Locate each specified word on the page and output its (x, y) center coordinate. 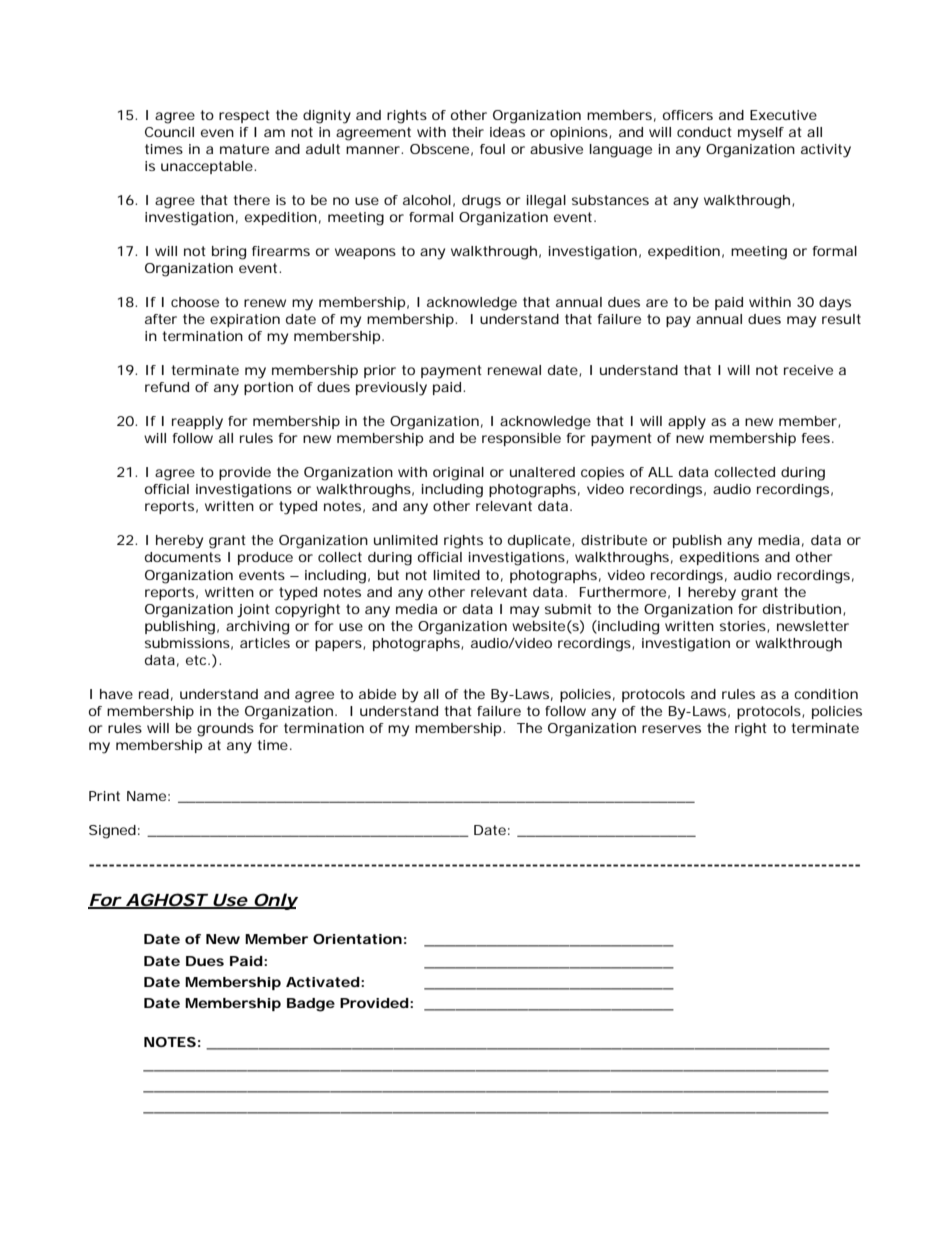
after (161, 319)
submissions (189, 644)
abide (377, 694)
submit (568, 609)
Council (169, 132)
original (458, 474)
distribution (804, 610)
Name (148, 796)
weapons (365, 253)
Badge (311, 1005)
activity (826, 151)
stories (744, 627)
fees (818, 438)
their (468, 132)
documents (183, 557)
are (657, 303)
